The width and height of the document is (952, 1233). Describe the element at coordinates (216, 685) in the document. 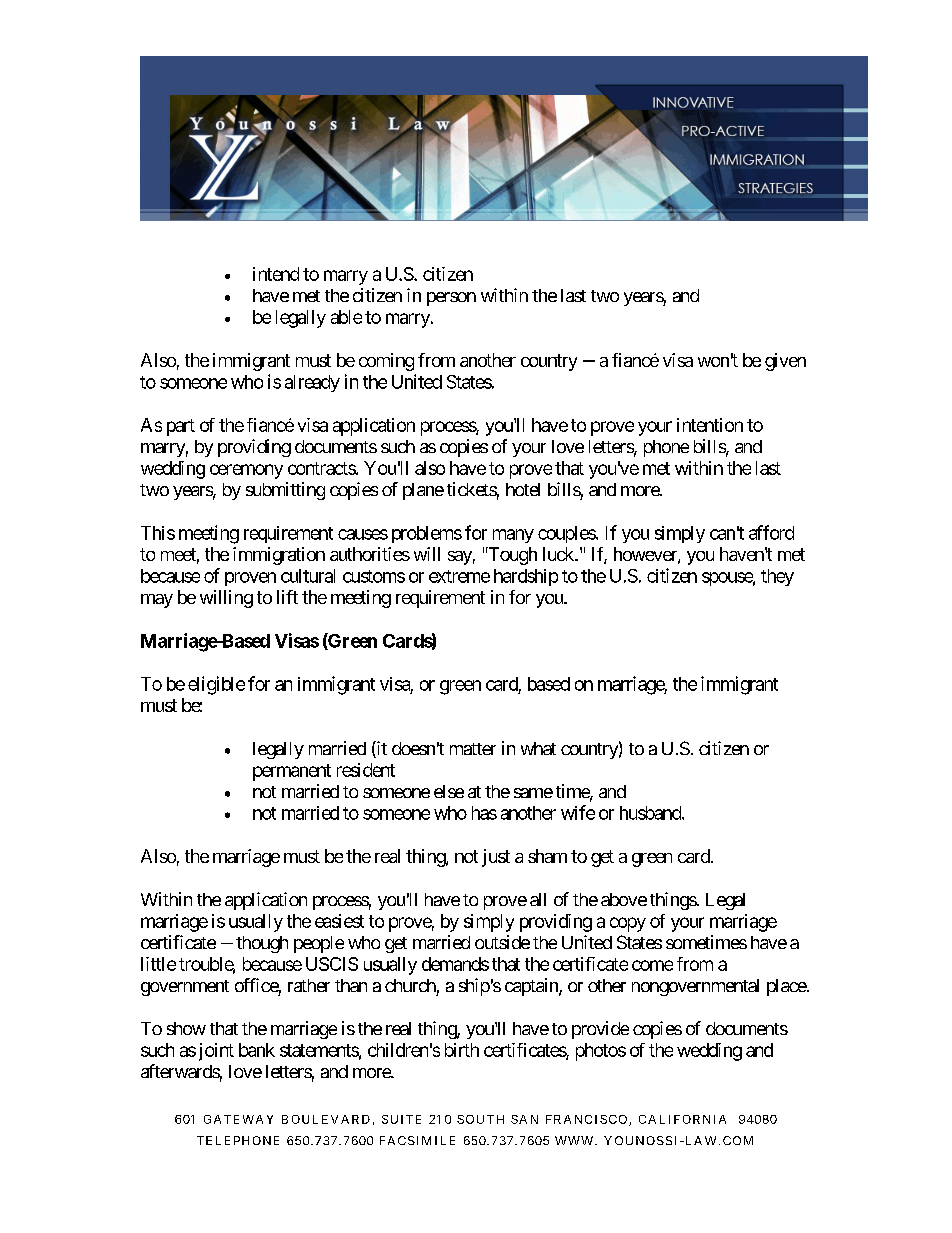

I see `eligible` at that location.
